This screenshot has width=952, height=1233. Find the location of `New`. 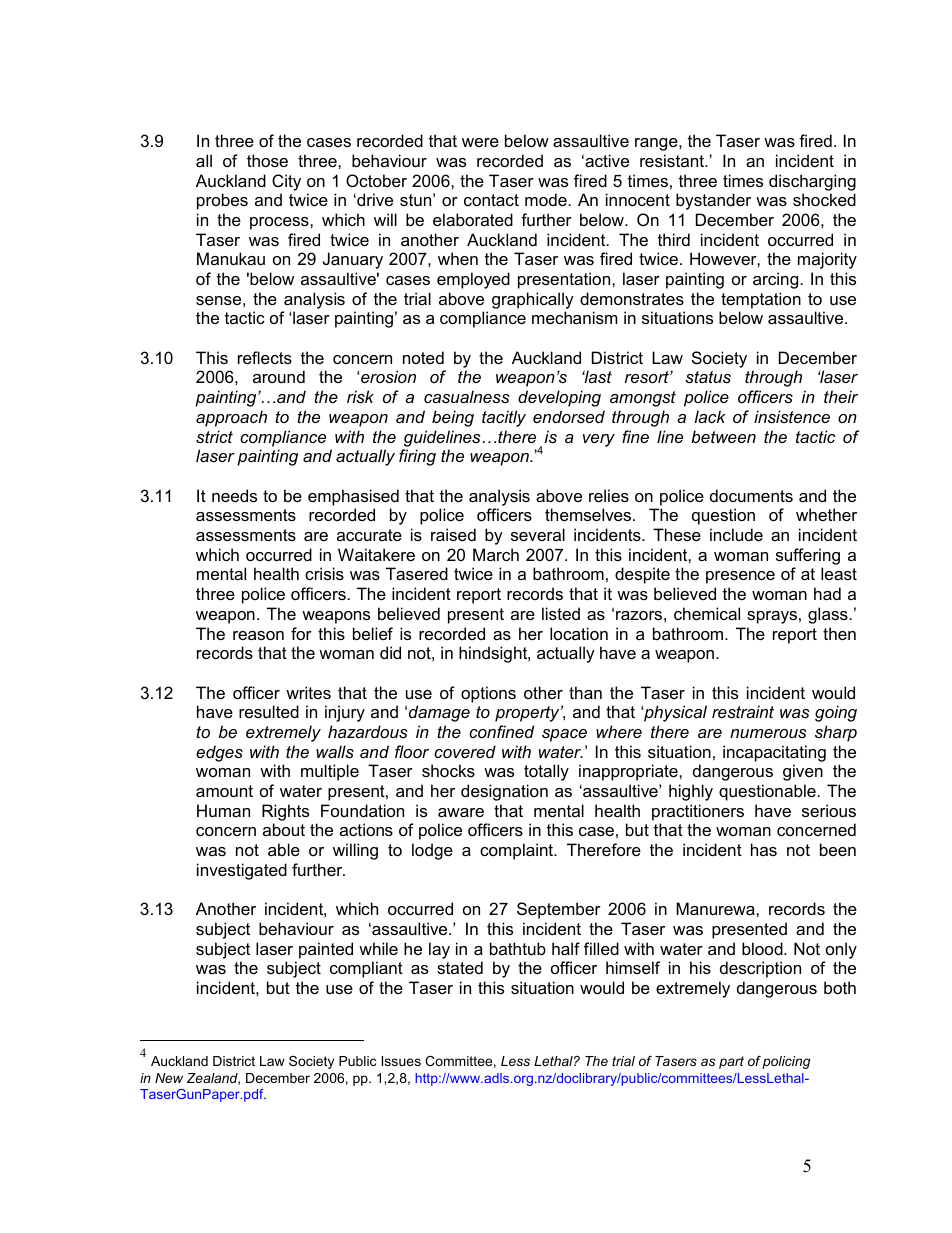

New is located at coordinates (169, 1078).
